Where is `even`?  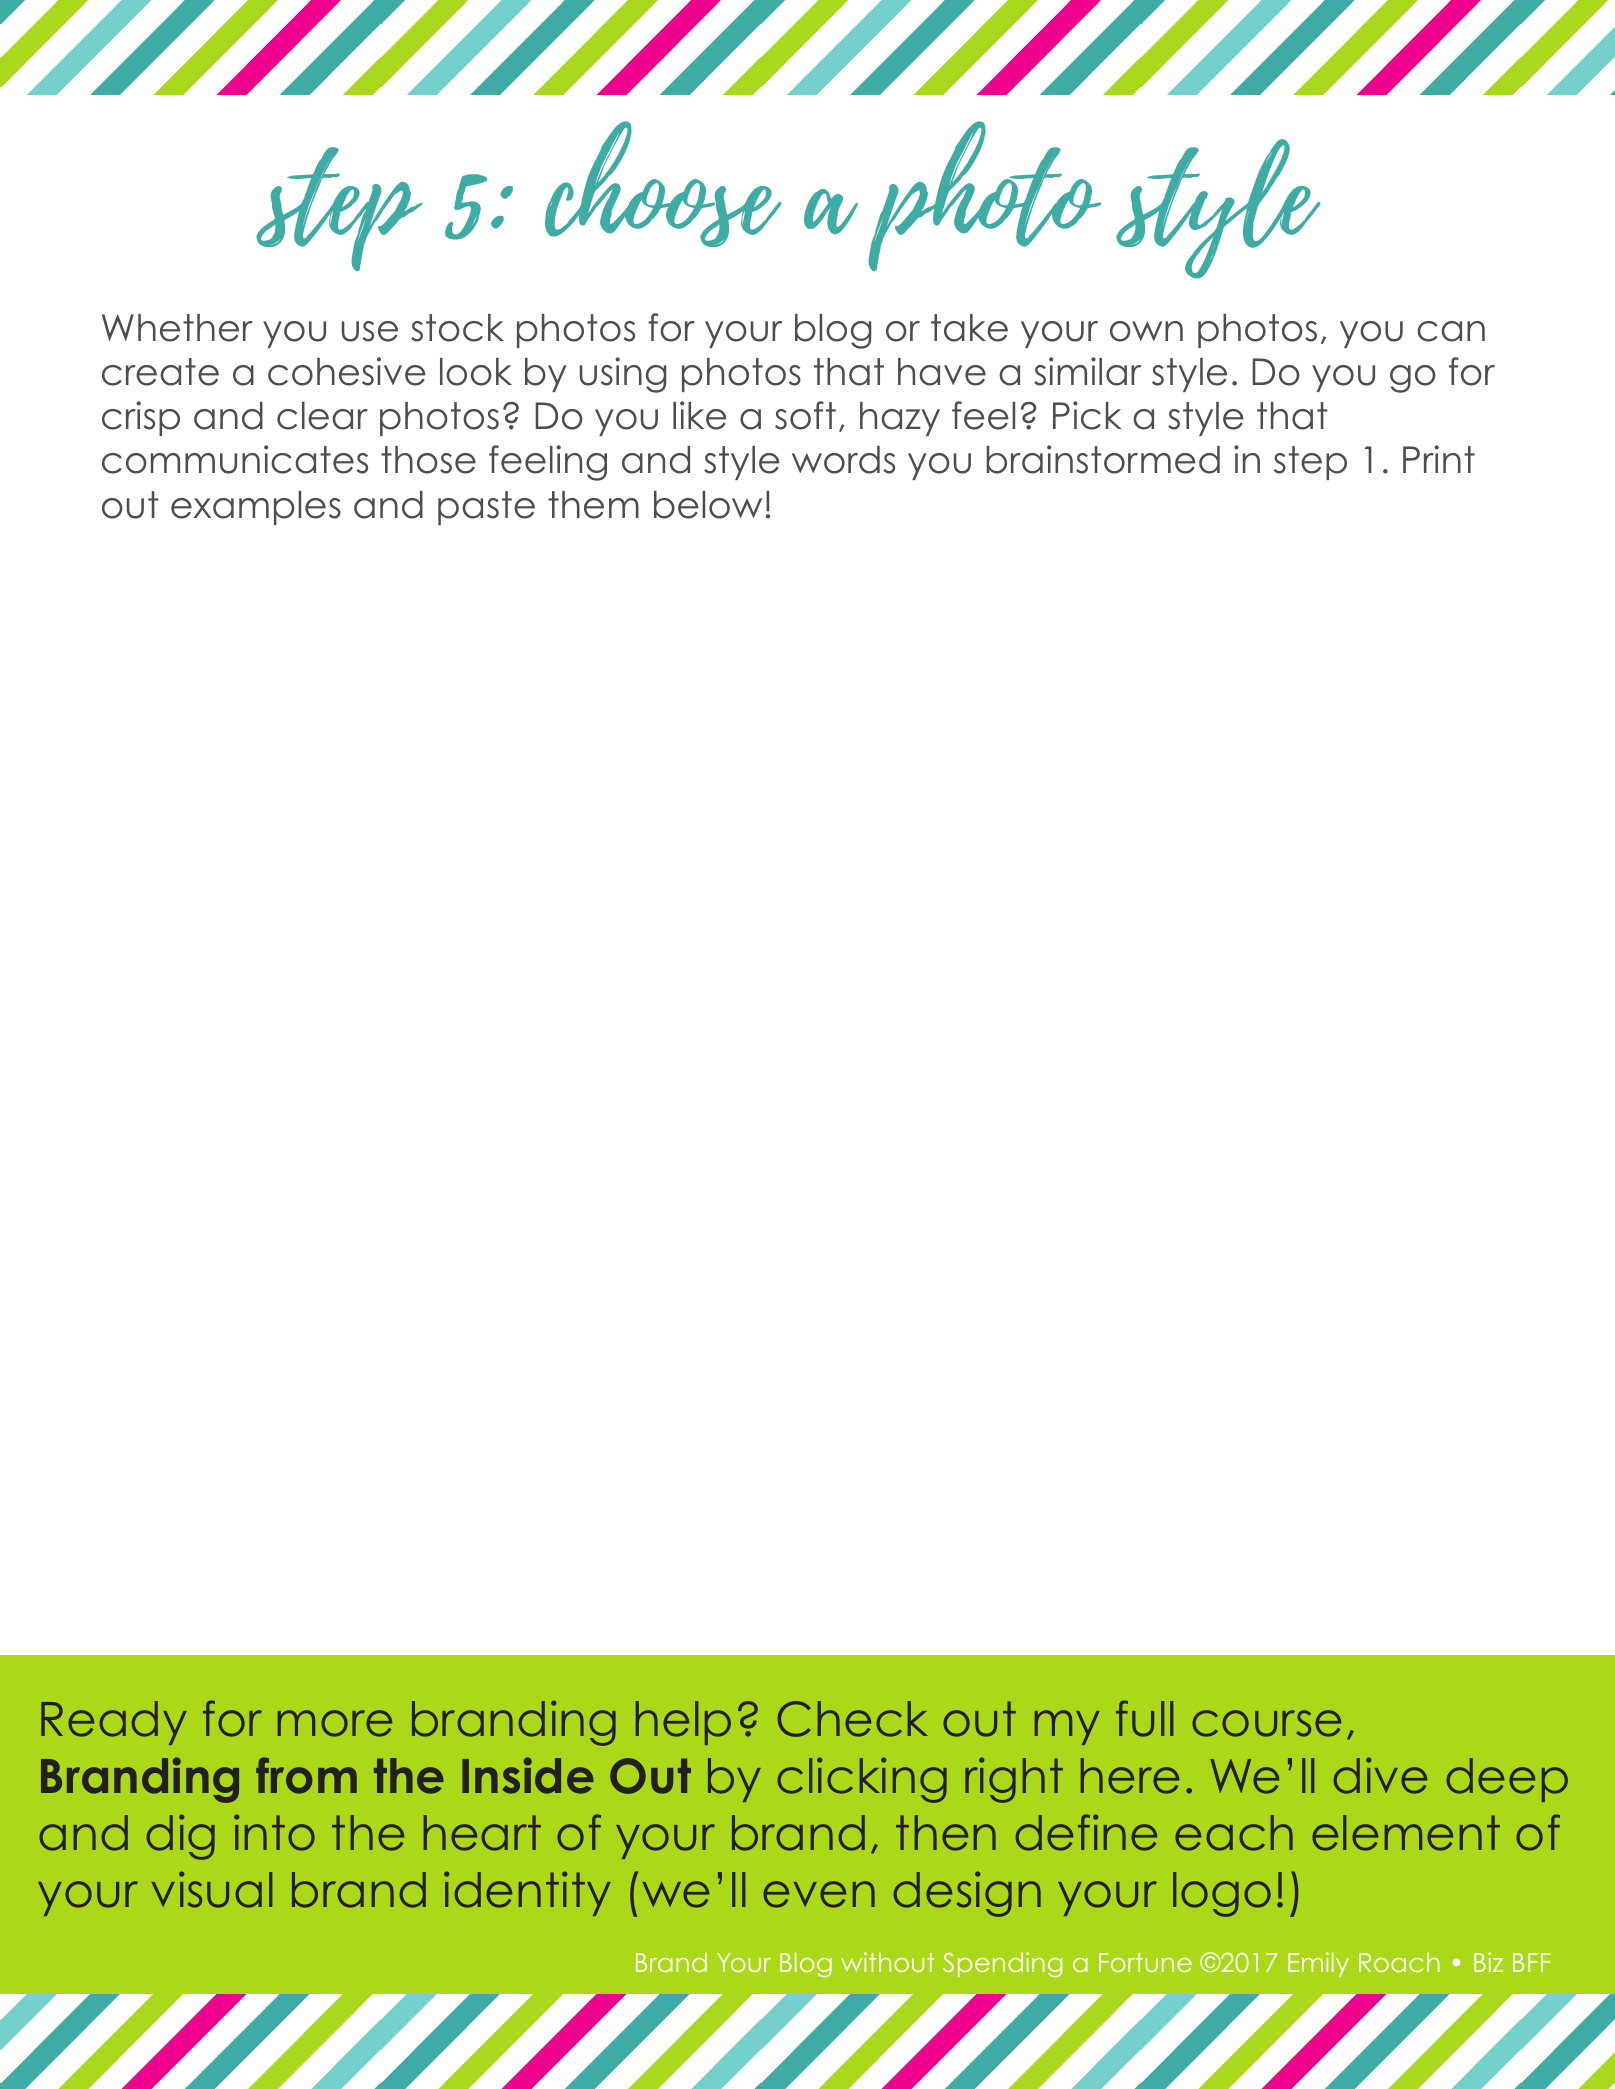
even is located at coordinates (819, 1894).
